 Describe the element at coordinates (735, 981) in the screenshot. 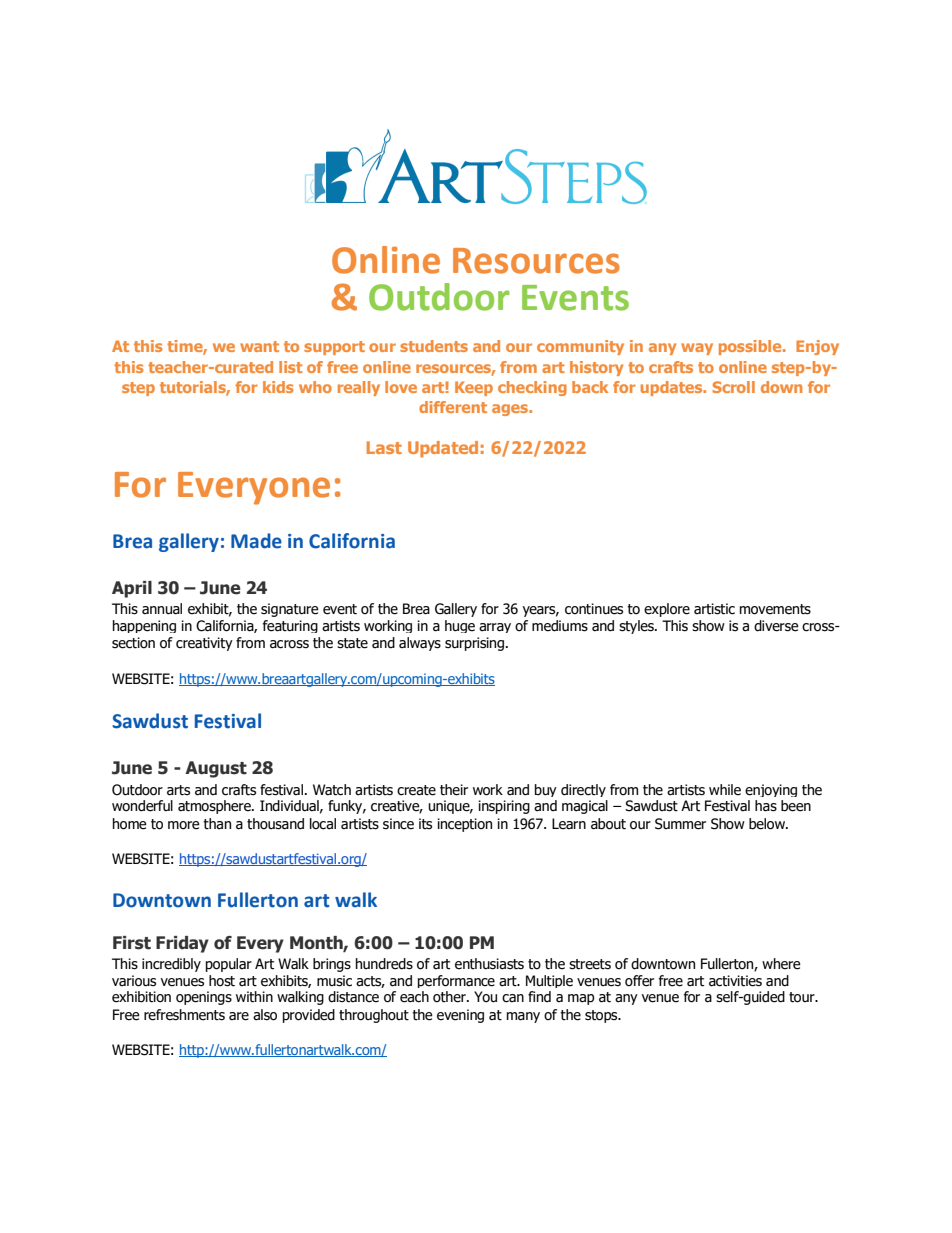

I see `activities` at that location.
